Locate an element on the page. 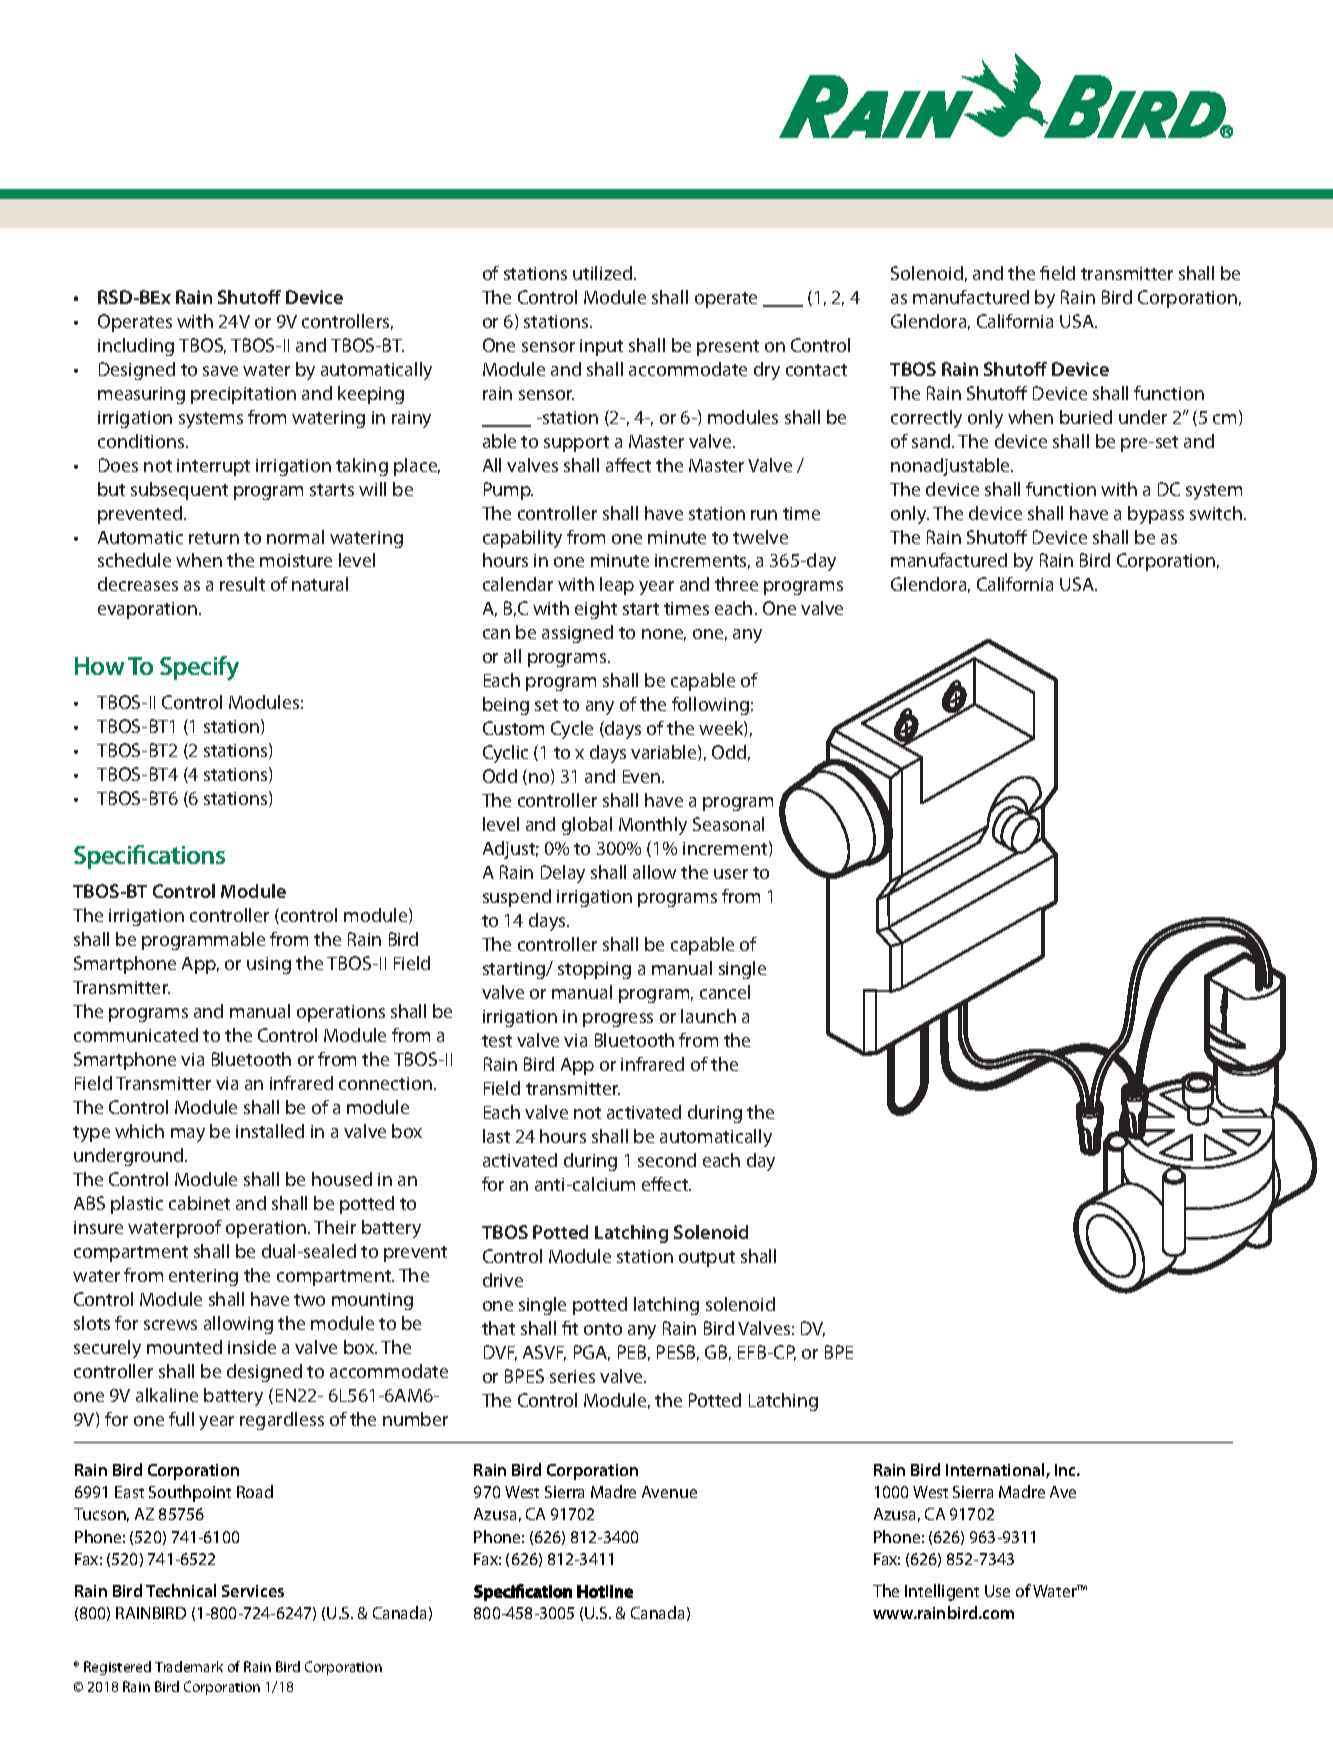 This page has width=1333, height=1759. buried is located at coordinates (1086, 417).
